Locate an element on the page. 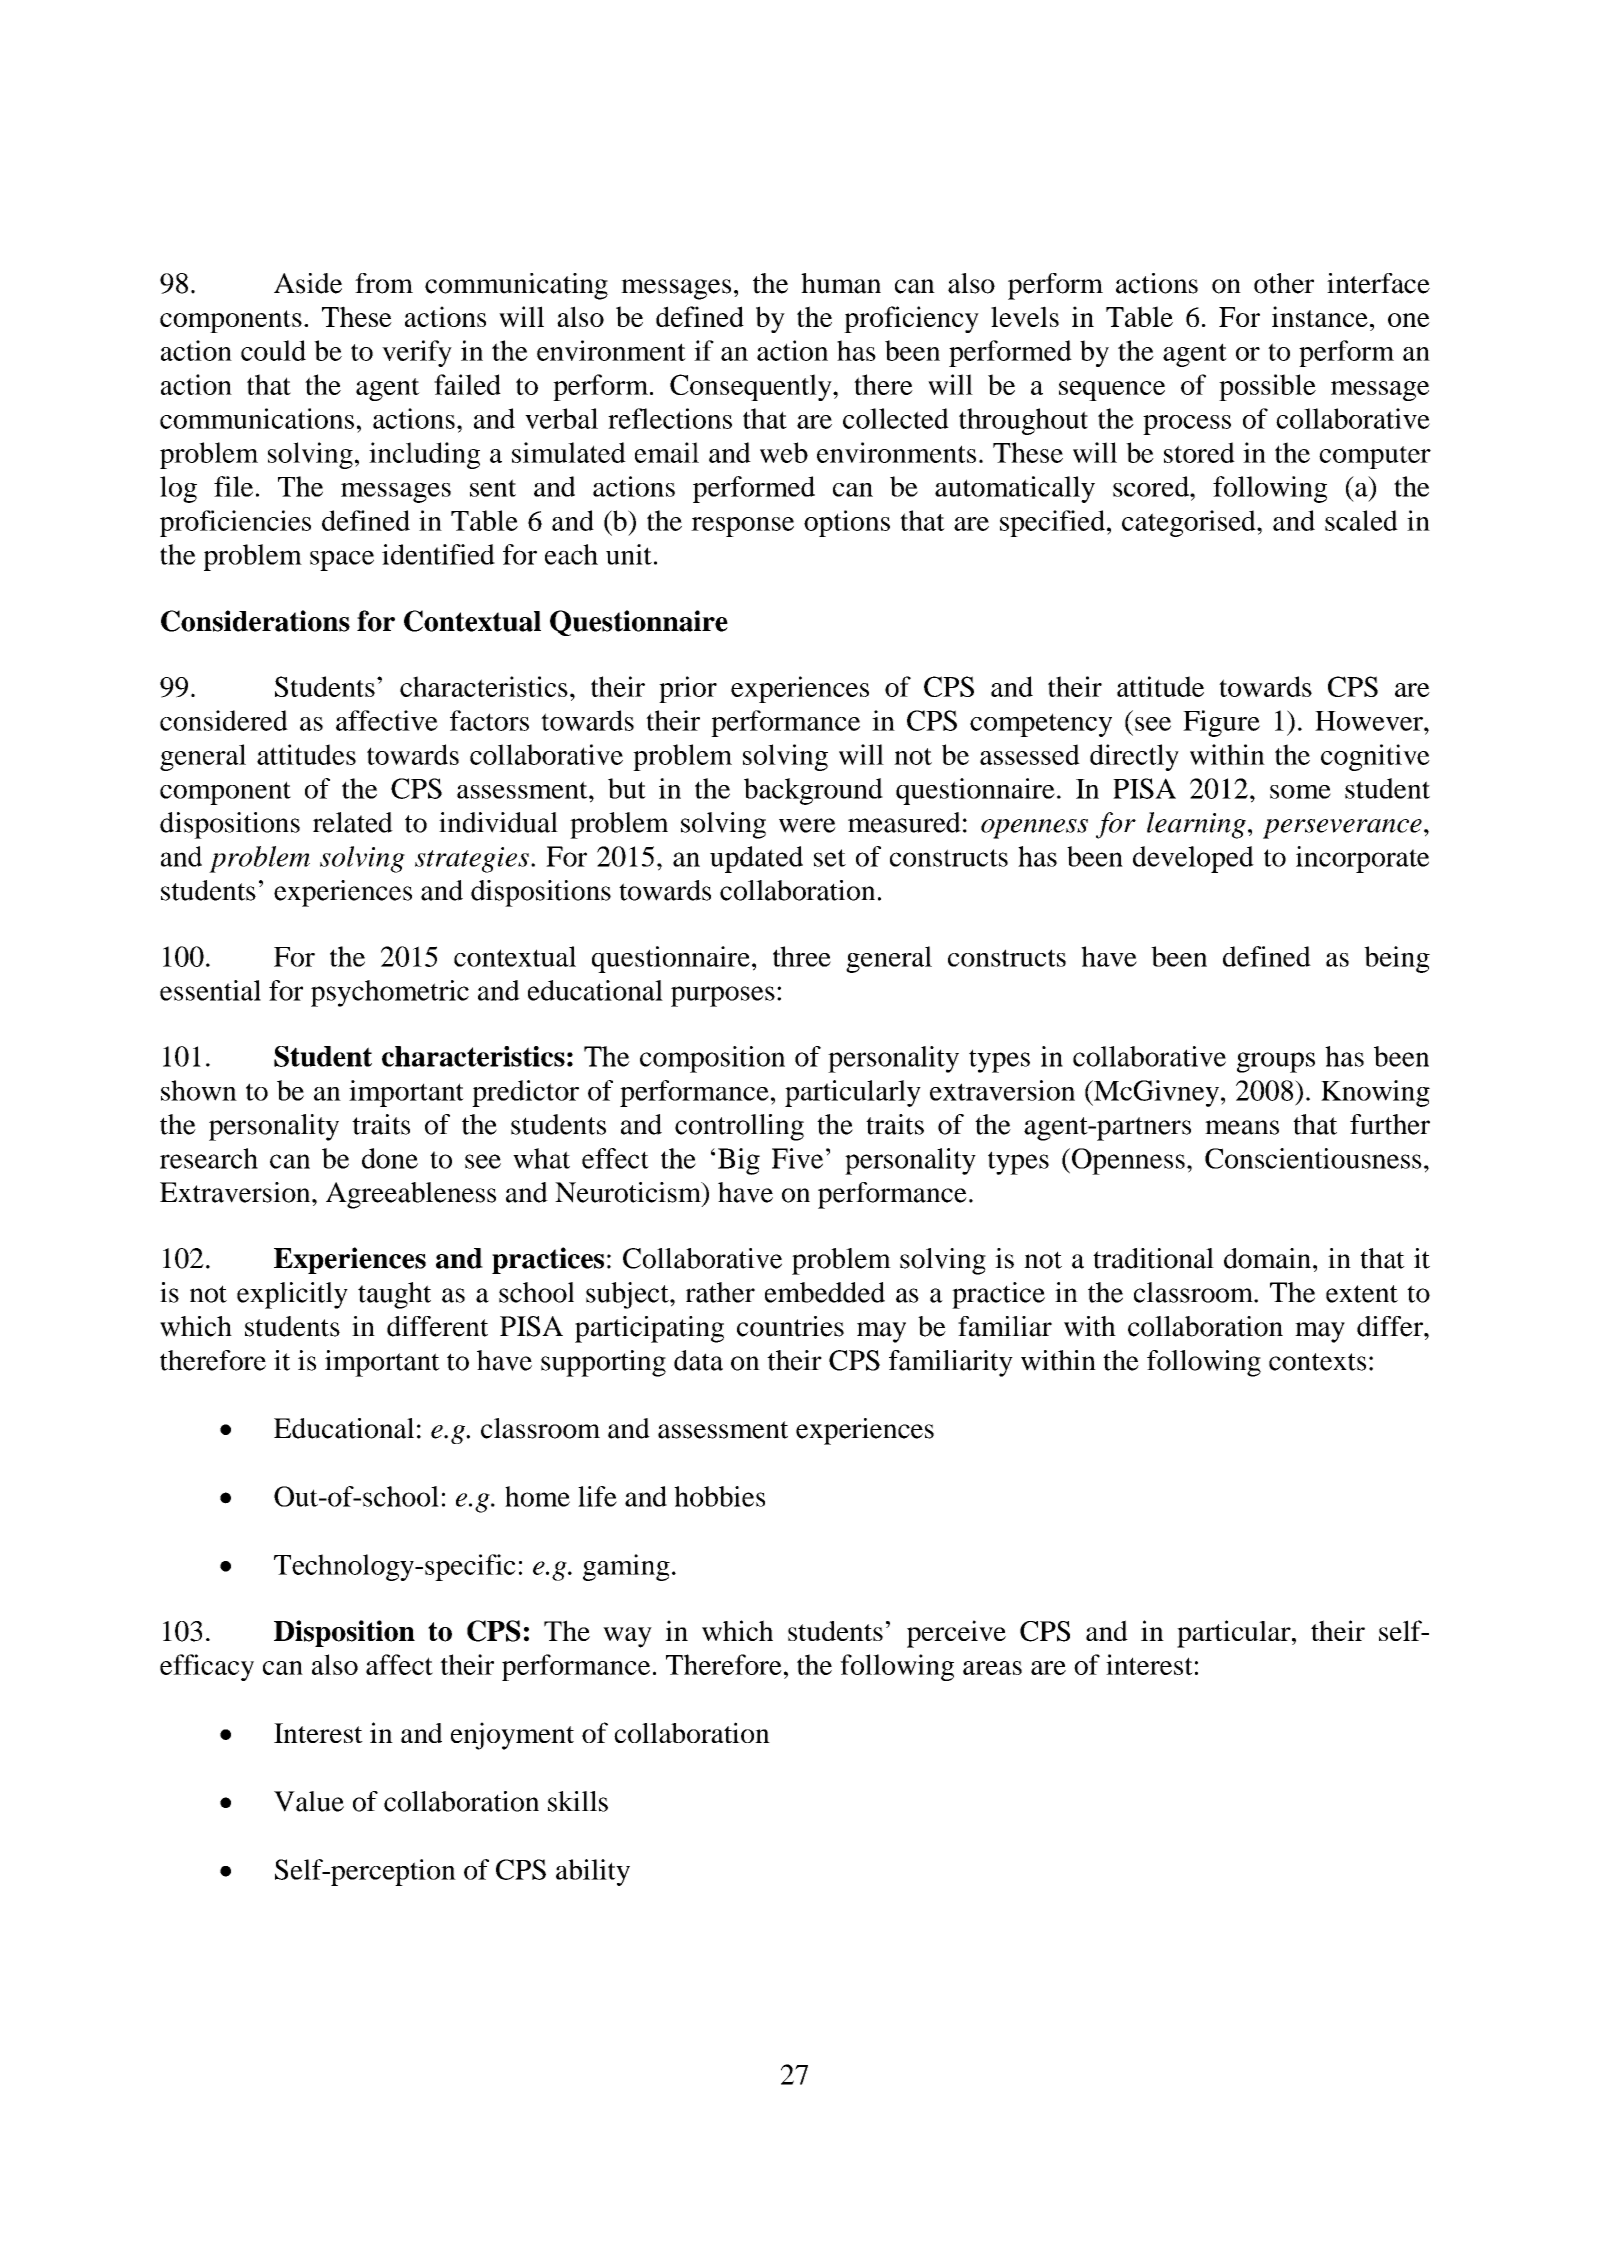 The height and width of the document is (2259, 1597). groups is located at coordinates (1276, 1062).
